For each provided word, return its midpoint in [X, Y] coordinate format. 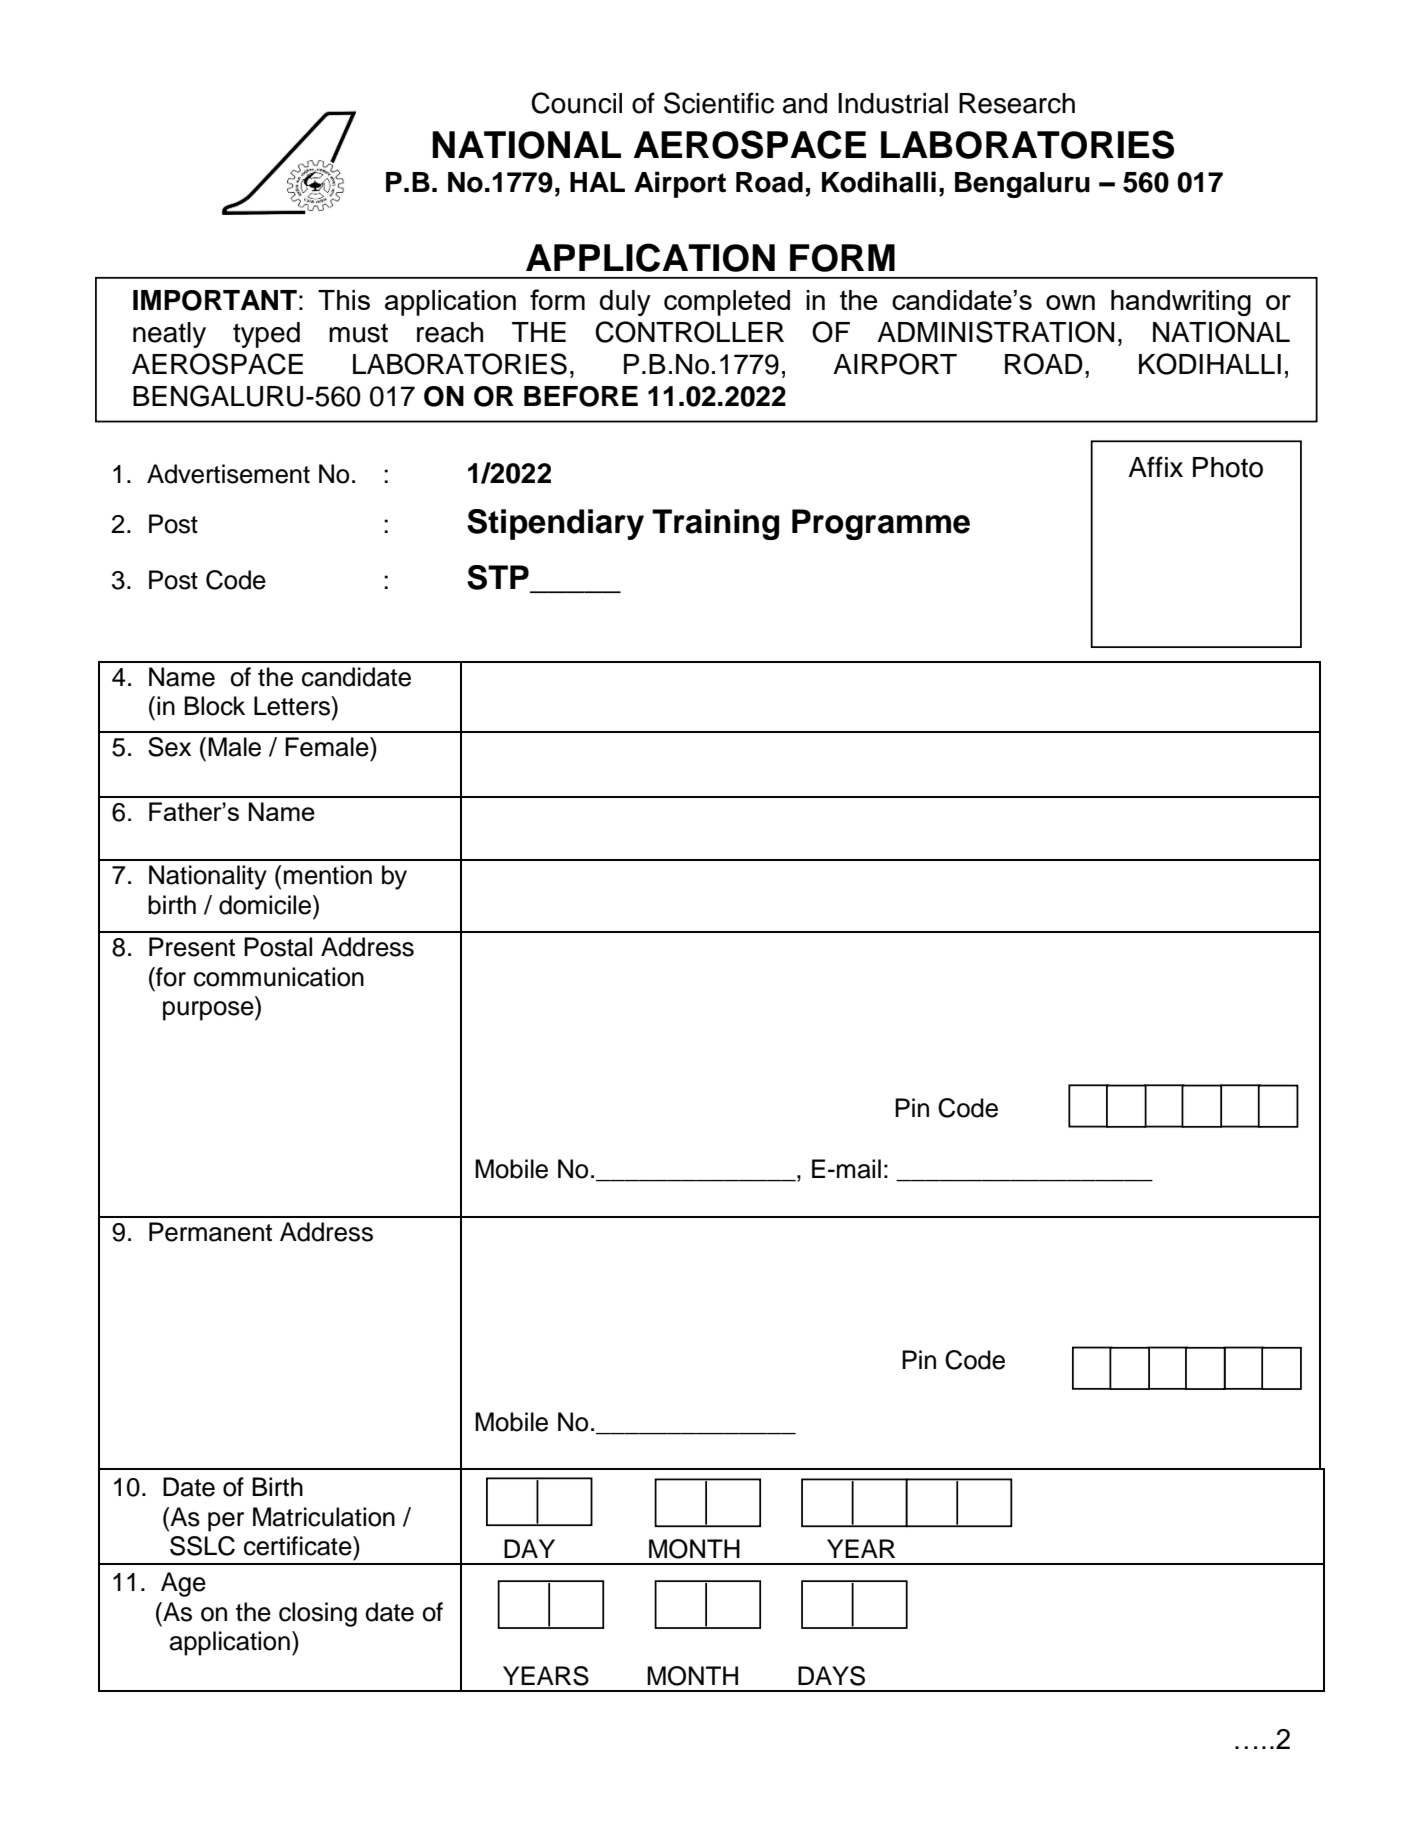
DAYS [831, 1676]
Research [1017, 103]
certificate [299, 1546]
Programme [881, 524]
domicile [266, 905]
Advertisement [228, 474]
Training [715, 524]
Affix [1155, 466]
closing [318, 1614]
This [344, 300]
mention [328, 875]
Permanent [210, 1232]
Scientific [719, 103]
